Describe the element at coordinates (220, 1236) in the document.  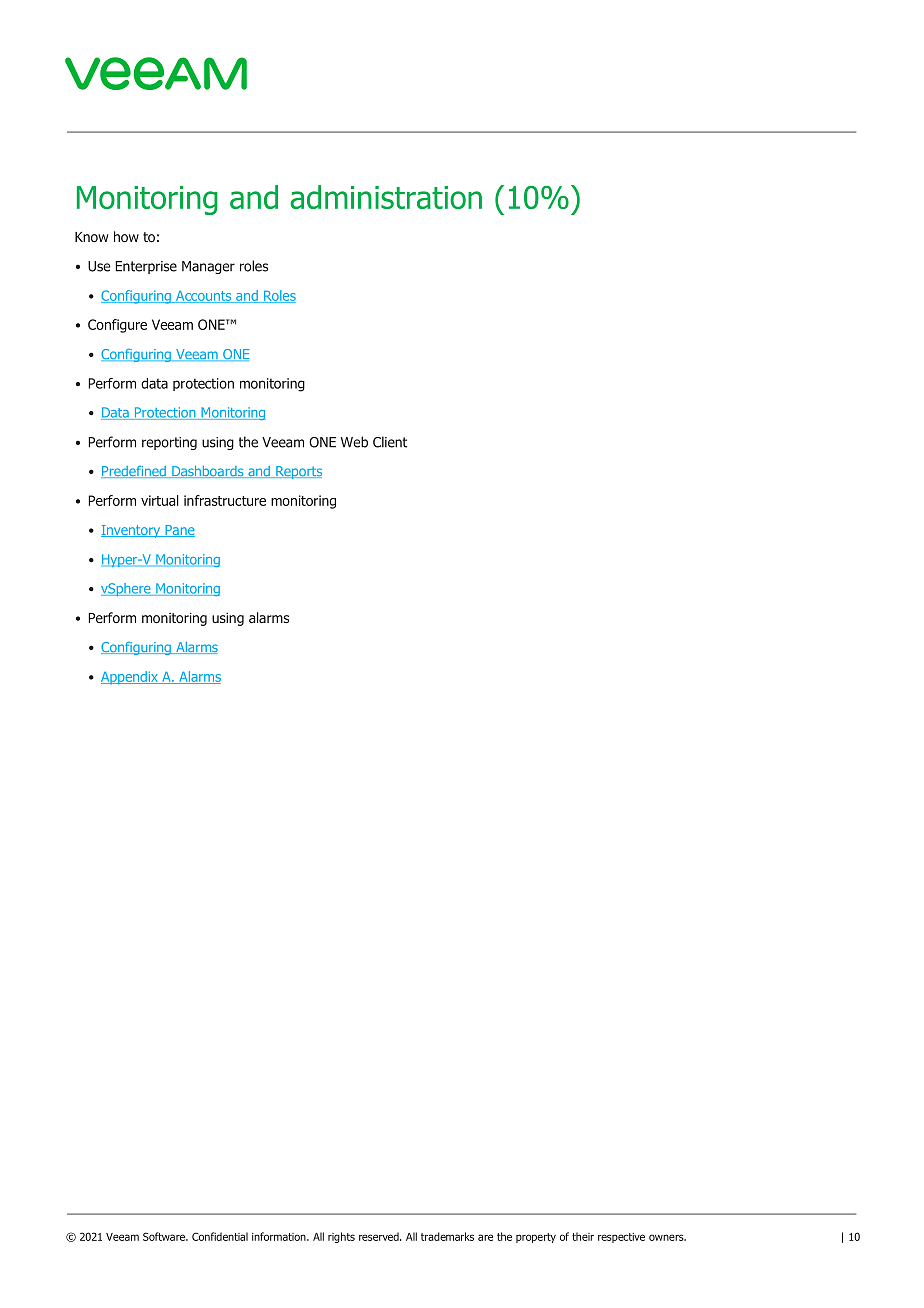
I see `Confidential` at that location.
